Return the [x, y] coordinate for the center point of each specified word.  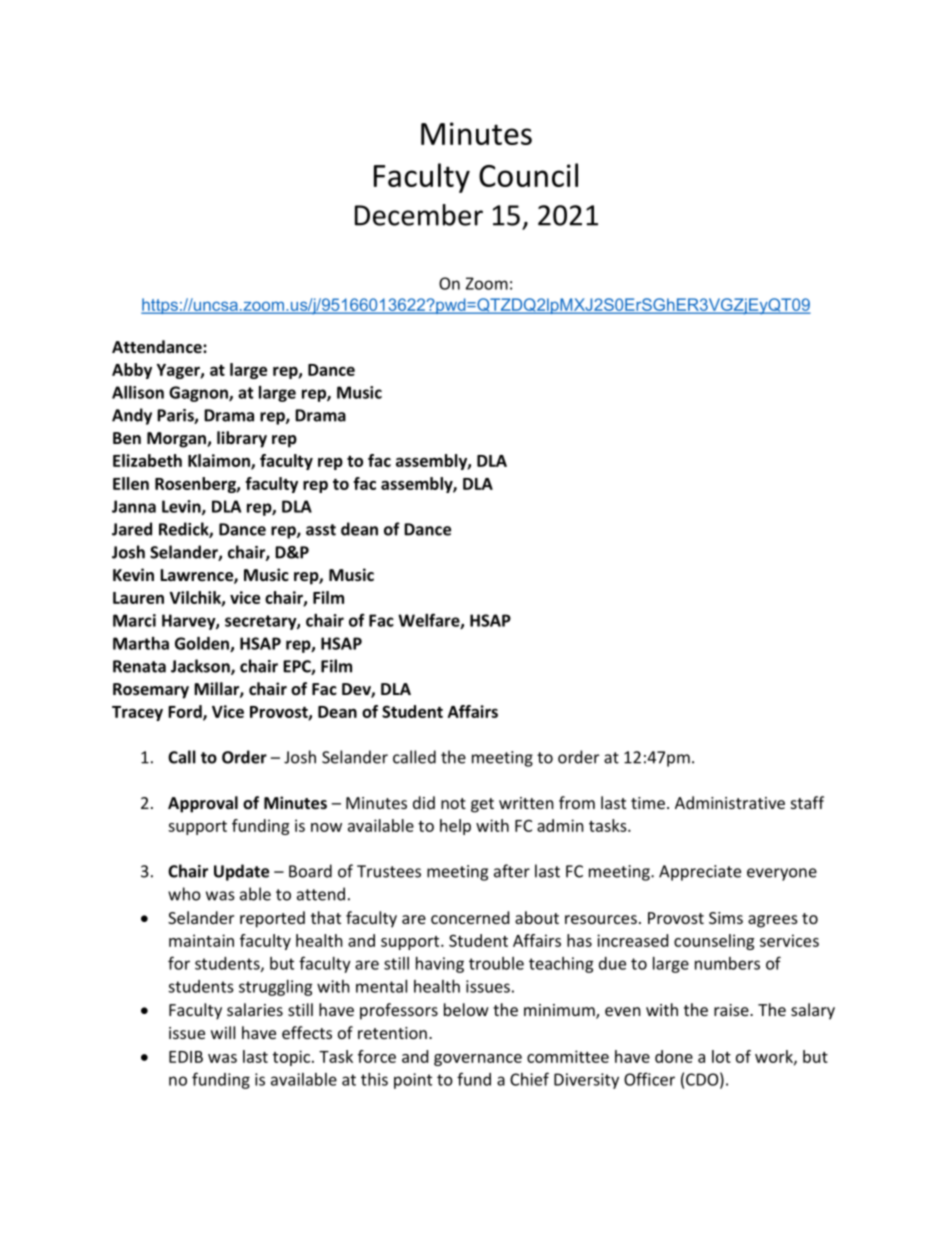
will [223, 1032]
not [453, 803]
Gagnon [199, 394]
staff [807, 802]
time [648, 803]
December [419, 215]
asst [321, 530]
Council [528, 175]
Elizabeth [147, 460]
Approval [203, 804]
